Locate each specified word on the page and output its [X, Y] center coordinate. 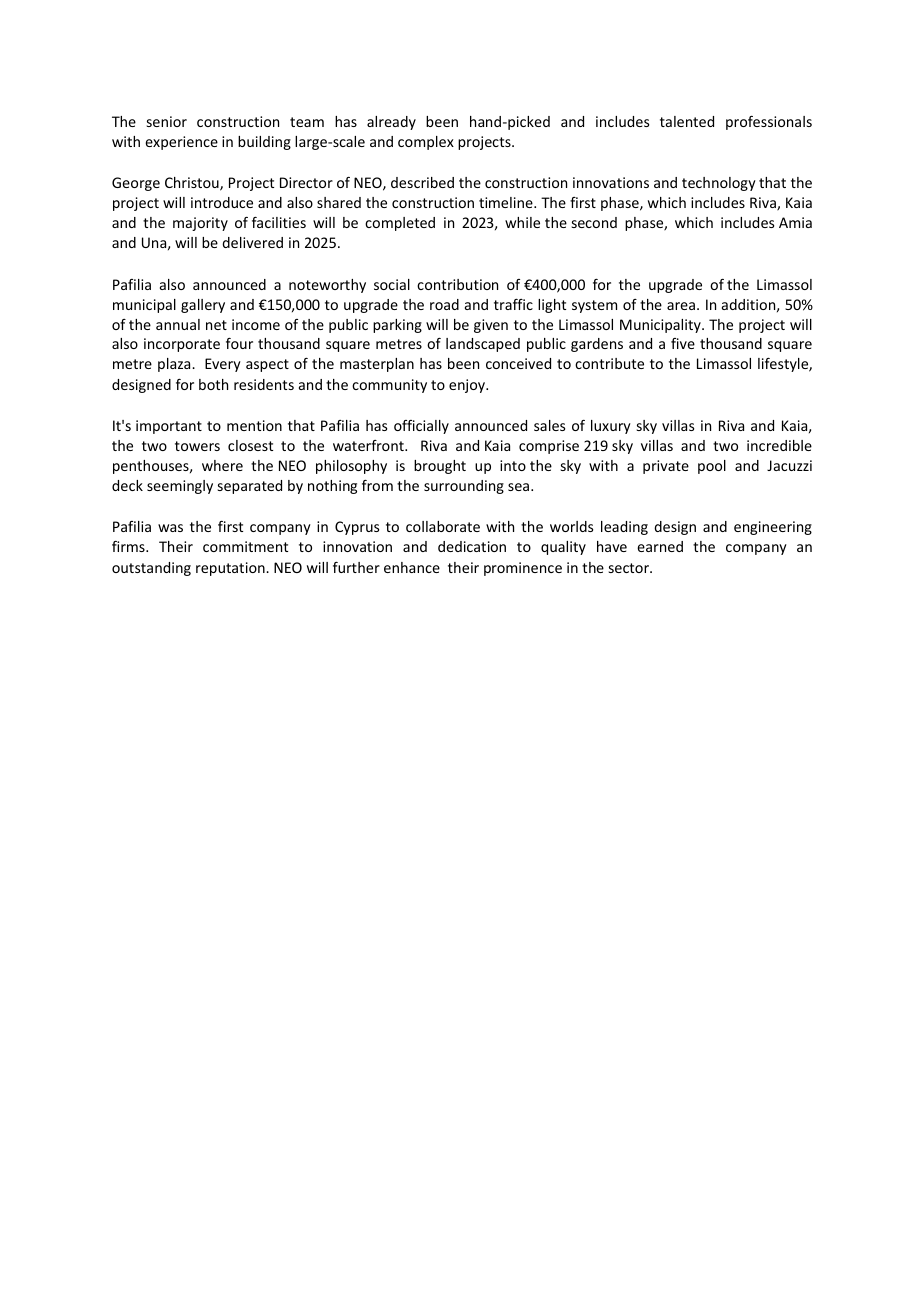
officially [421, 427]
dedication [472, 546]
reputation [231, 569]
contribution [457, 284]
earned [660, 546]
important [169, 427]
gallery [203, 306]
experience [181, 143]
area [681, 306]
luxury [611, 427]
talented [687, 121]
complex [426, 143]
